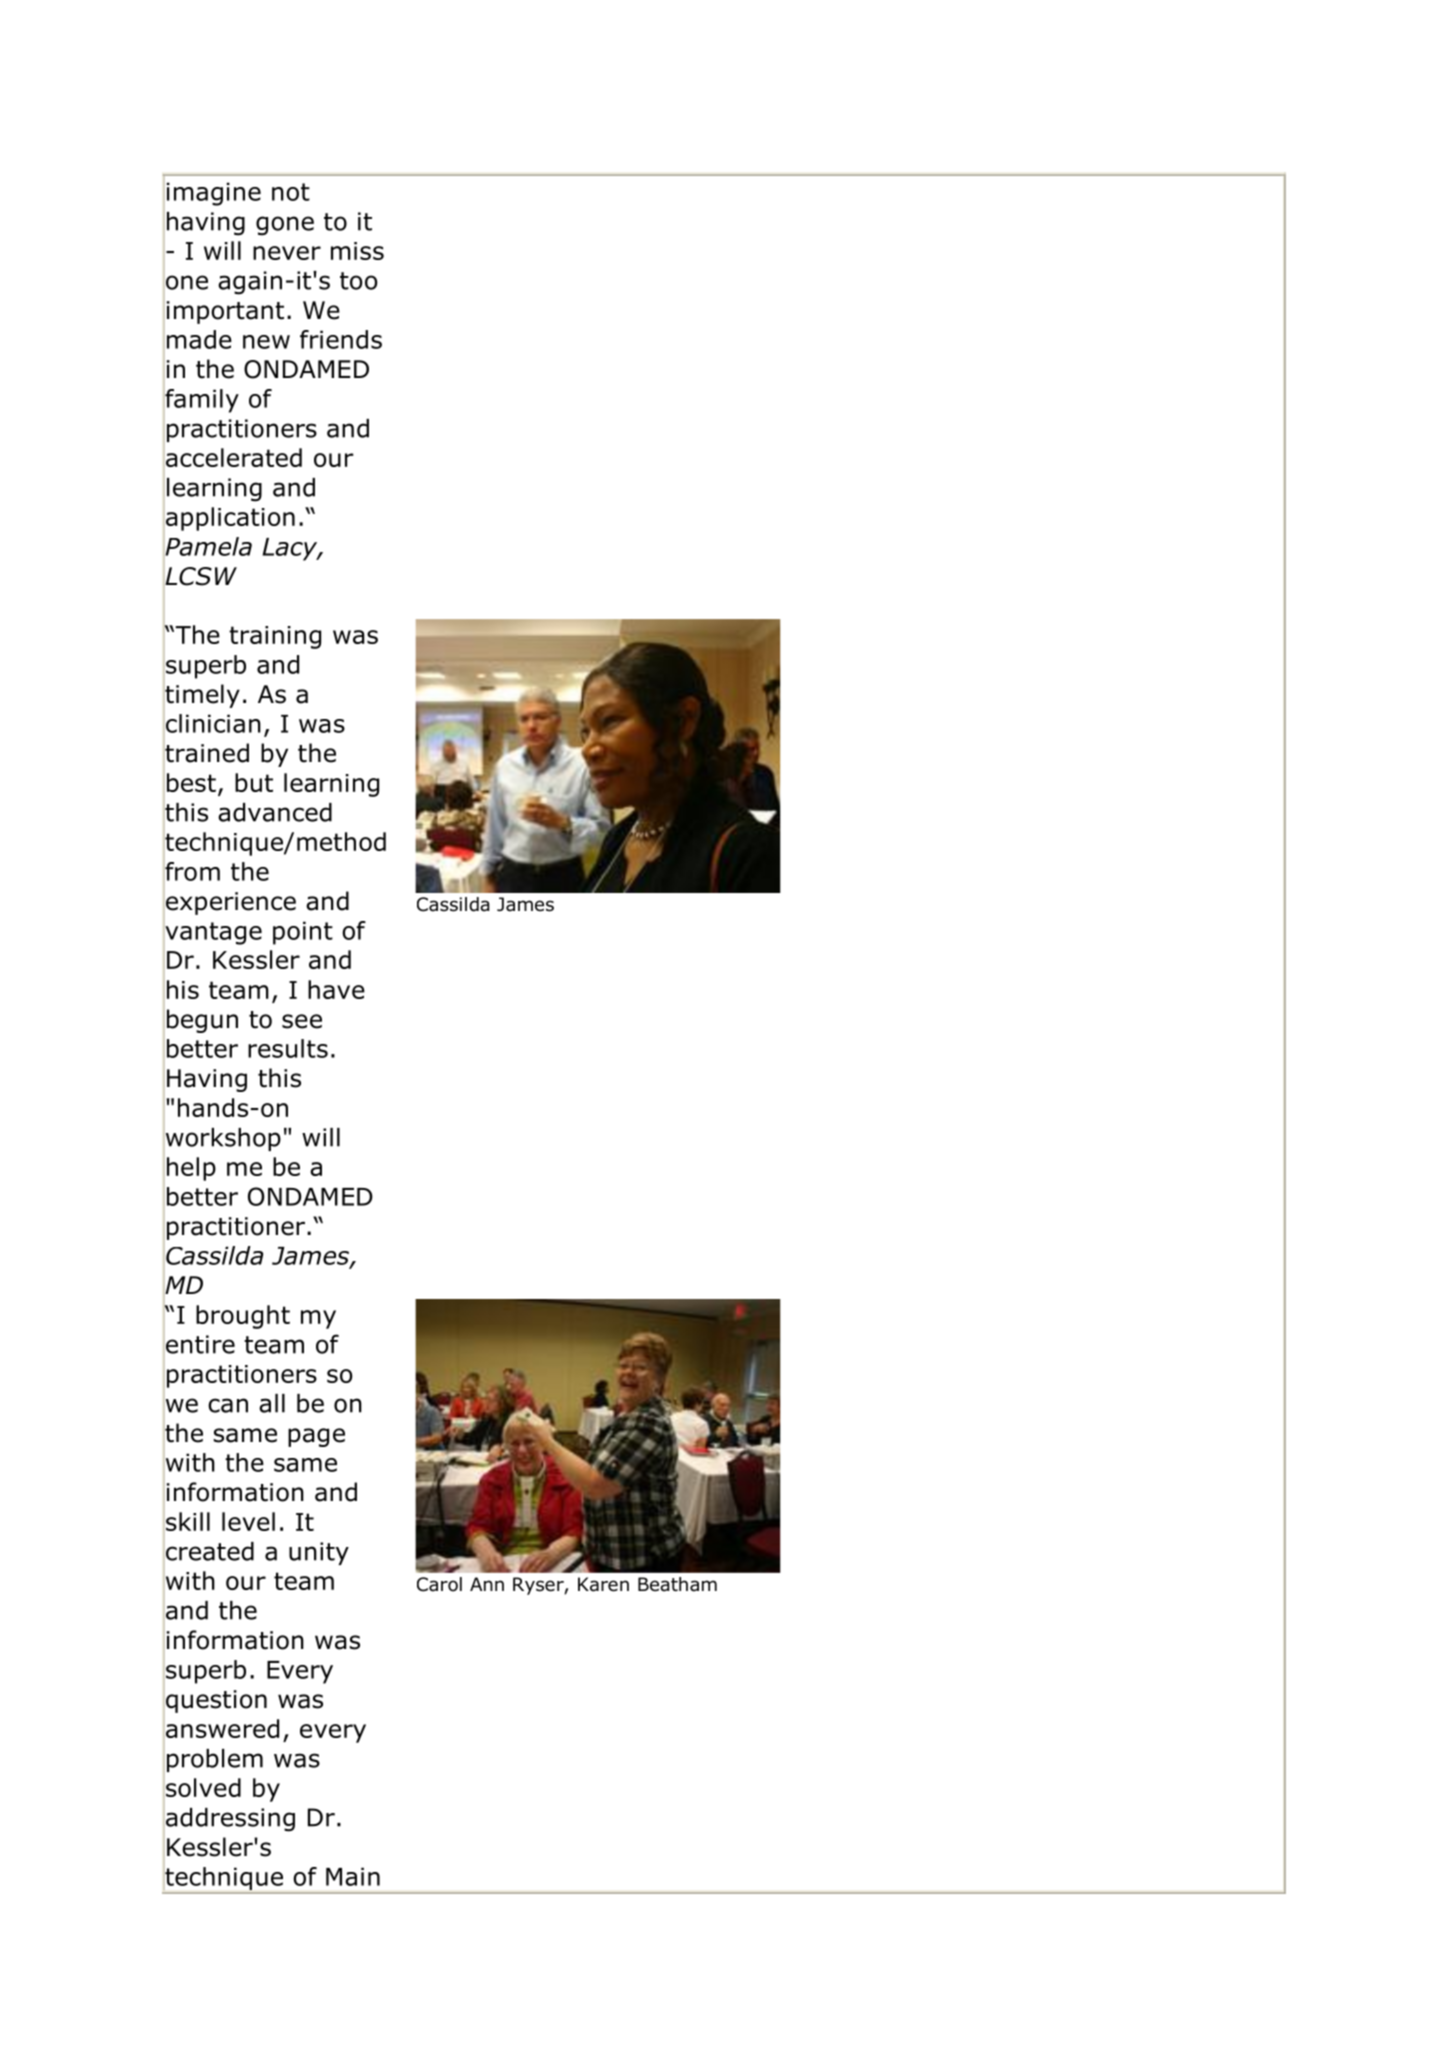 The height and width of the page is (2048, 1448). What do you see at coordinates (353, 1876) in the page?
I see `Main` at bounding box center [353, 1876].
